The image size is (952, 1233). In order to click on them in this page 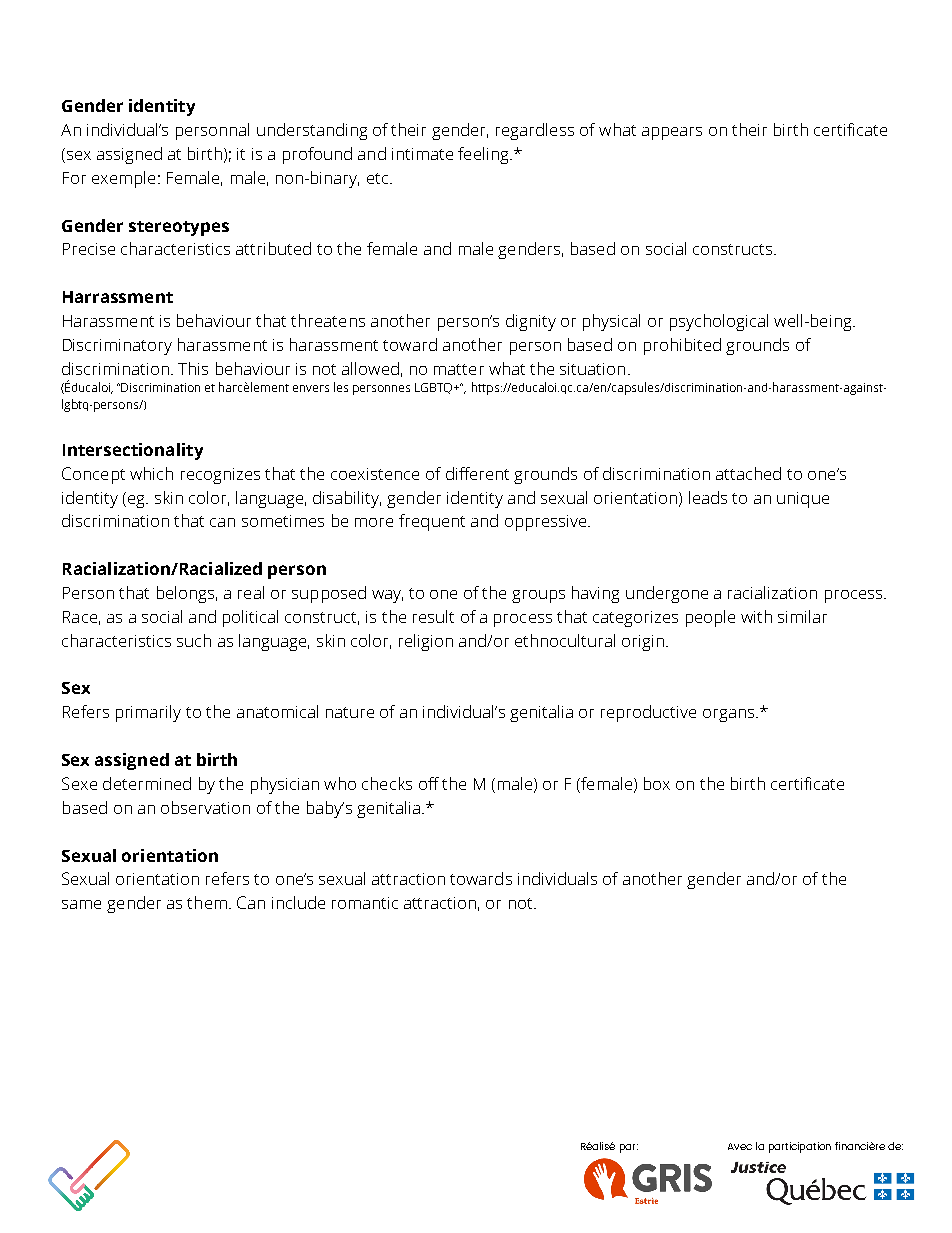, I will do `click(207, 902)`.
